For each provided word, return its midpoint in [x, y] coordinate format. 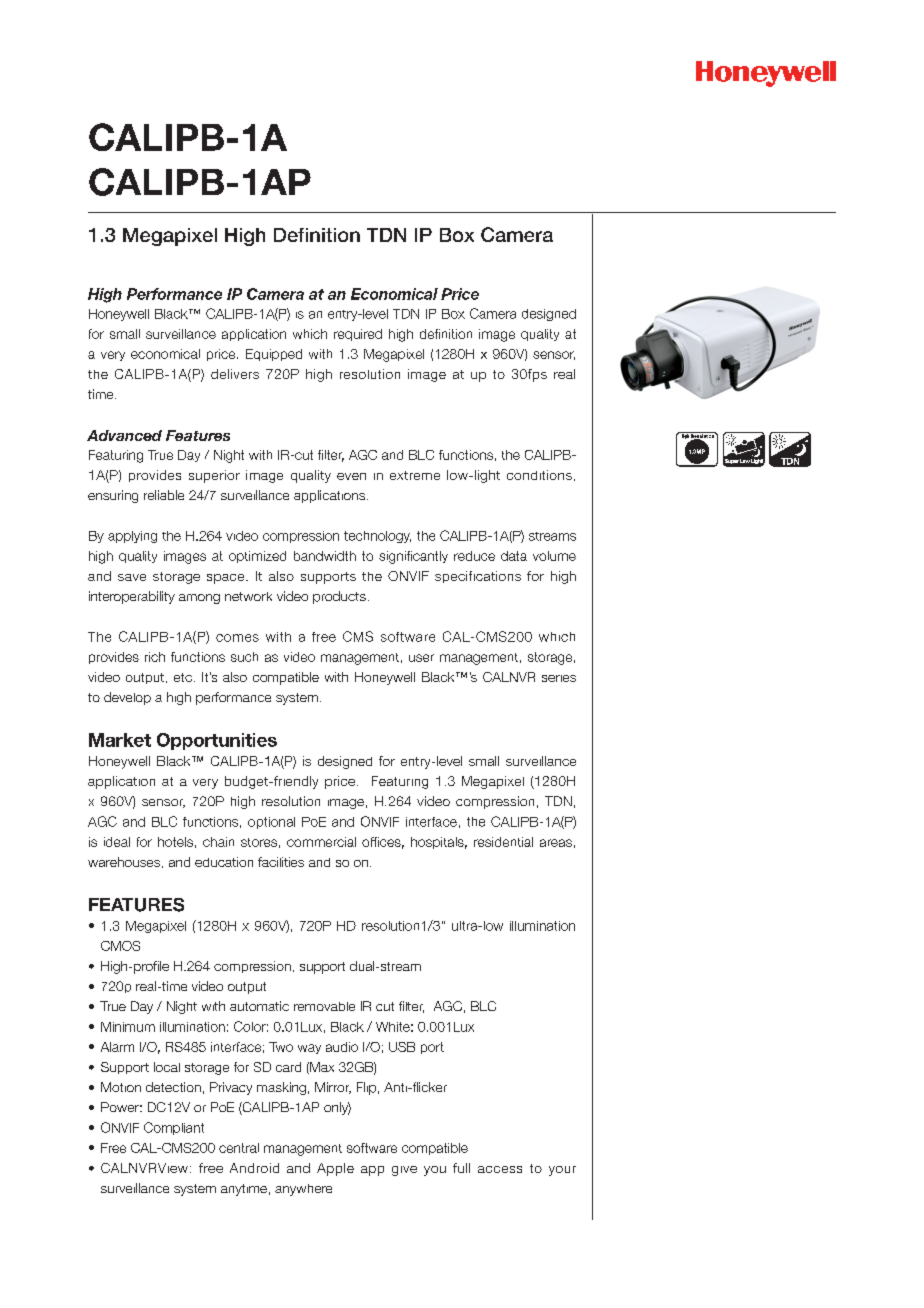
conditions [539, 475]
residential [503, 842]
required [358, 335]
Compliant [174, 1128]
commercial [321, 842]
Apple [335, 1169]
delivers [235, 374]
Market [120, 740]
